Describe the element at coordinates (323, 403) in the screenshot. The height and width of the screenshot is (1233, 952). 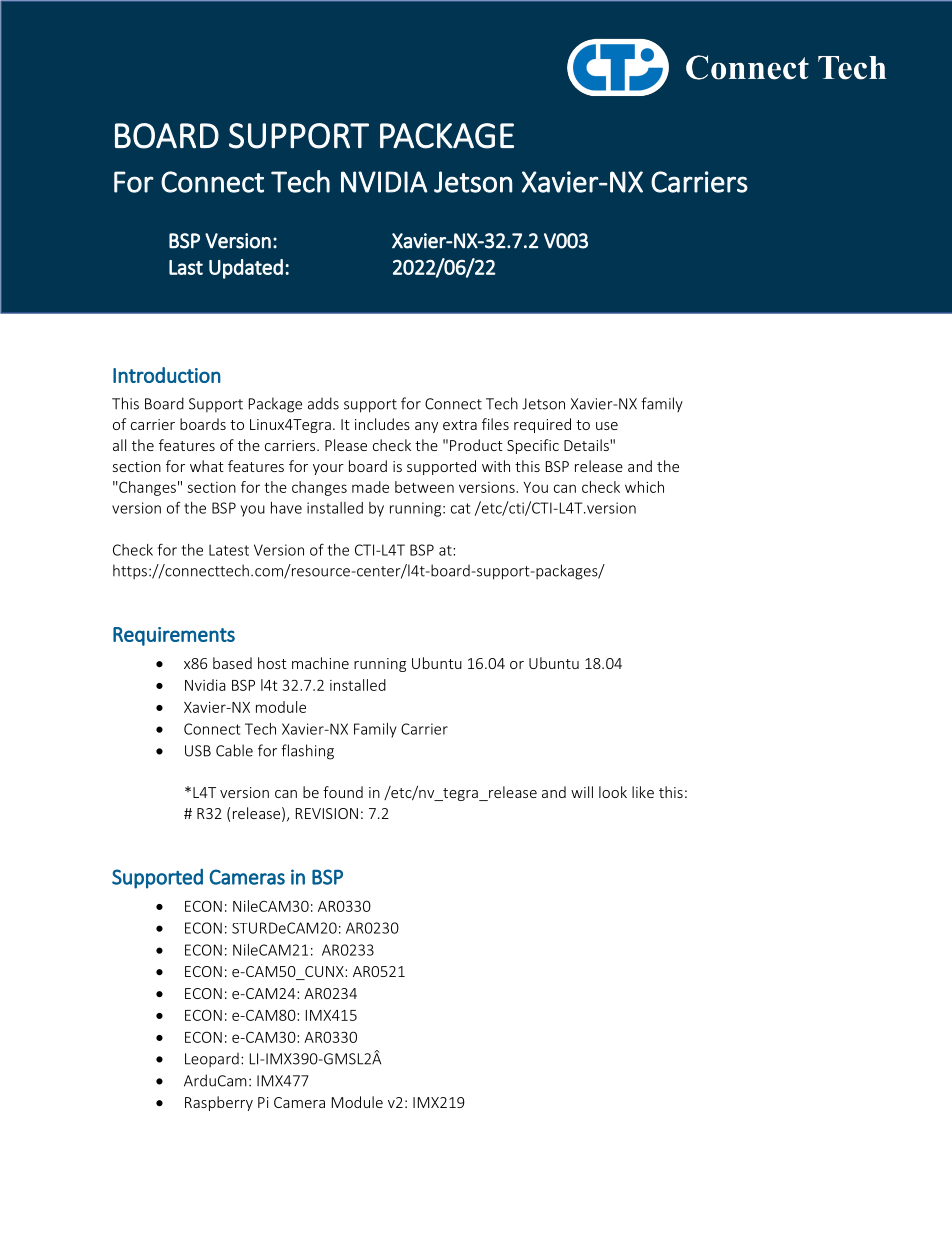
I see `adds` at that location.
